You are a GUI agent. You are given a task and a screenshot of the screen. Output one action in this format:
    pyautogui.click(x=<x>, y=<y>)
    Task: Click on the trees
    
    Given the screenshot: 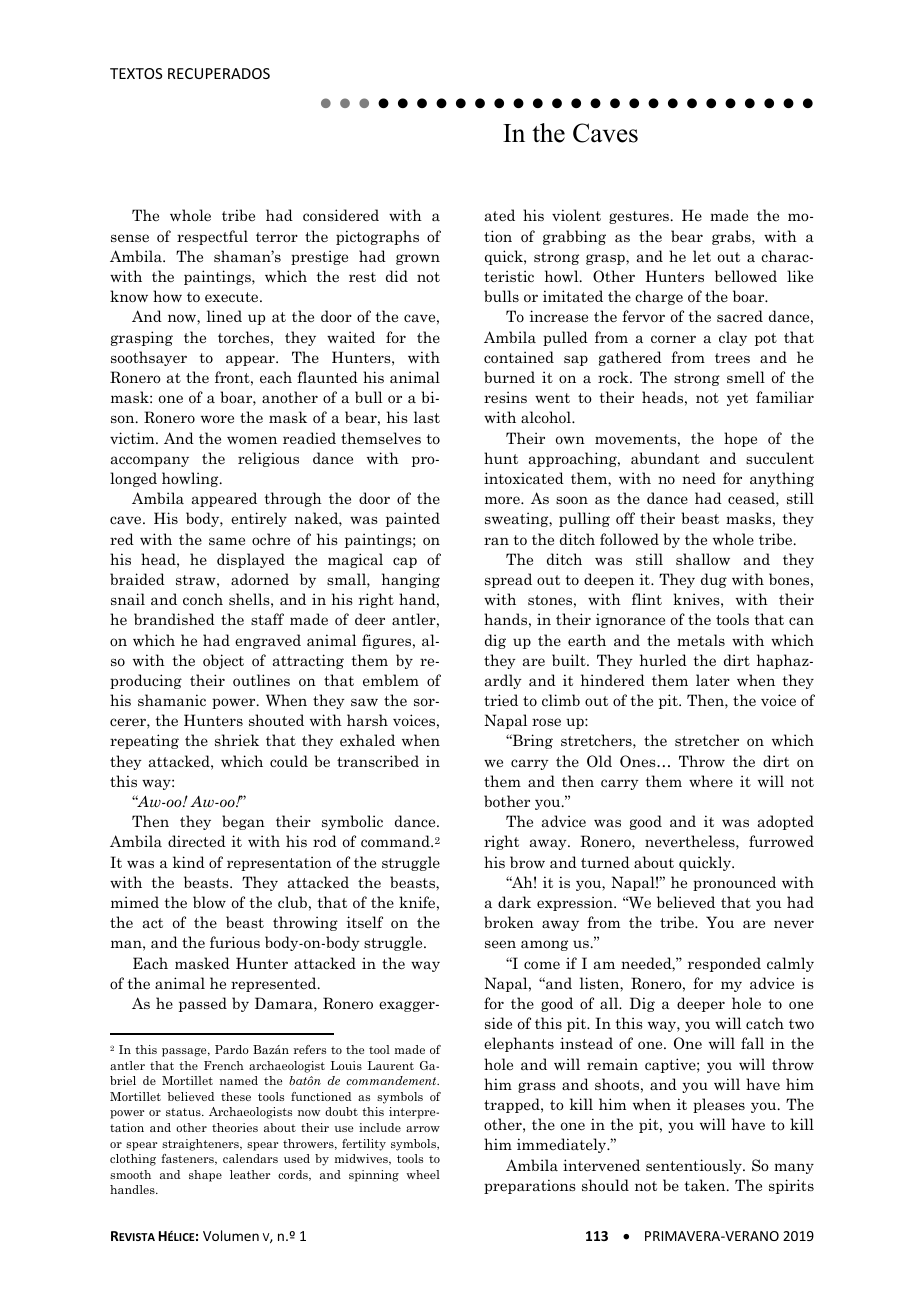 What is the action you would take?
    pyautogui.click(x=732, y=358)
